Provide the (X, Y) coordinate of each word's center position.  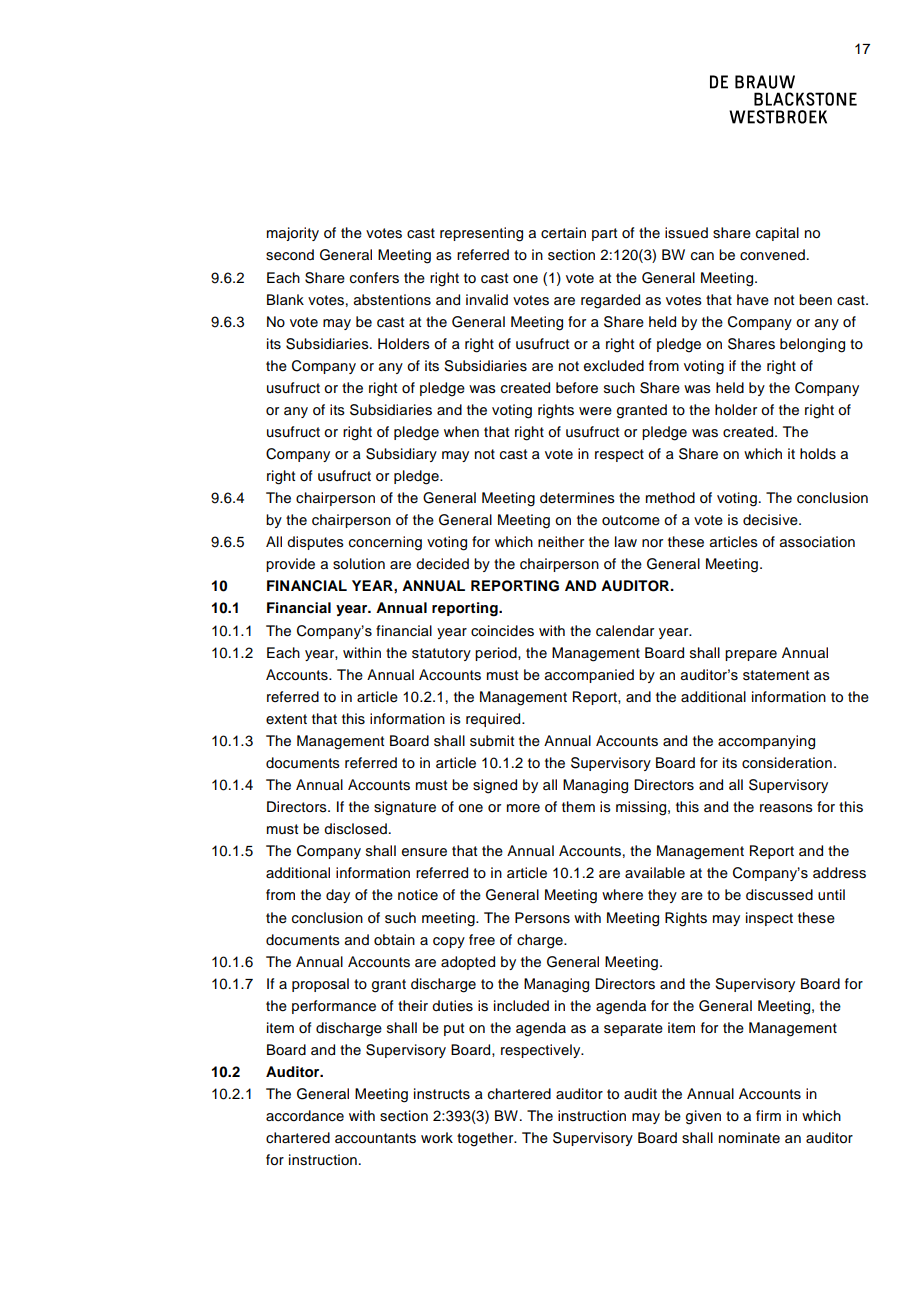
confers (374, 278)
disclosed (355, 829)
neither (561, 542)
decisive (771, 520)
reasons (786, 808)
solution (359, 564)
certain (563, 233)
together (486, 1139)
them (578, 807)
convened (772, 255)
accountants (375, 1138)
